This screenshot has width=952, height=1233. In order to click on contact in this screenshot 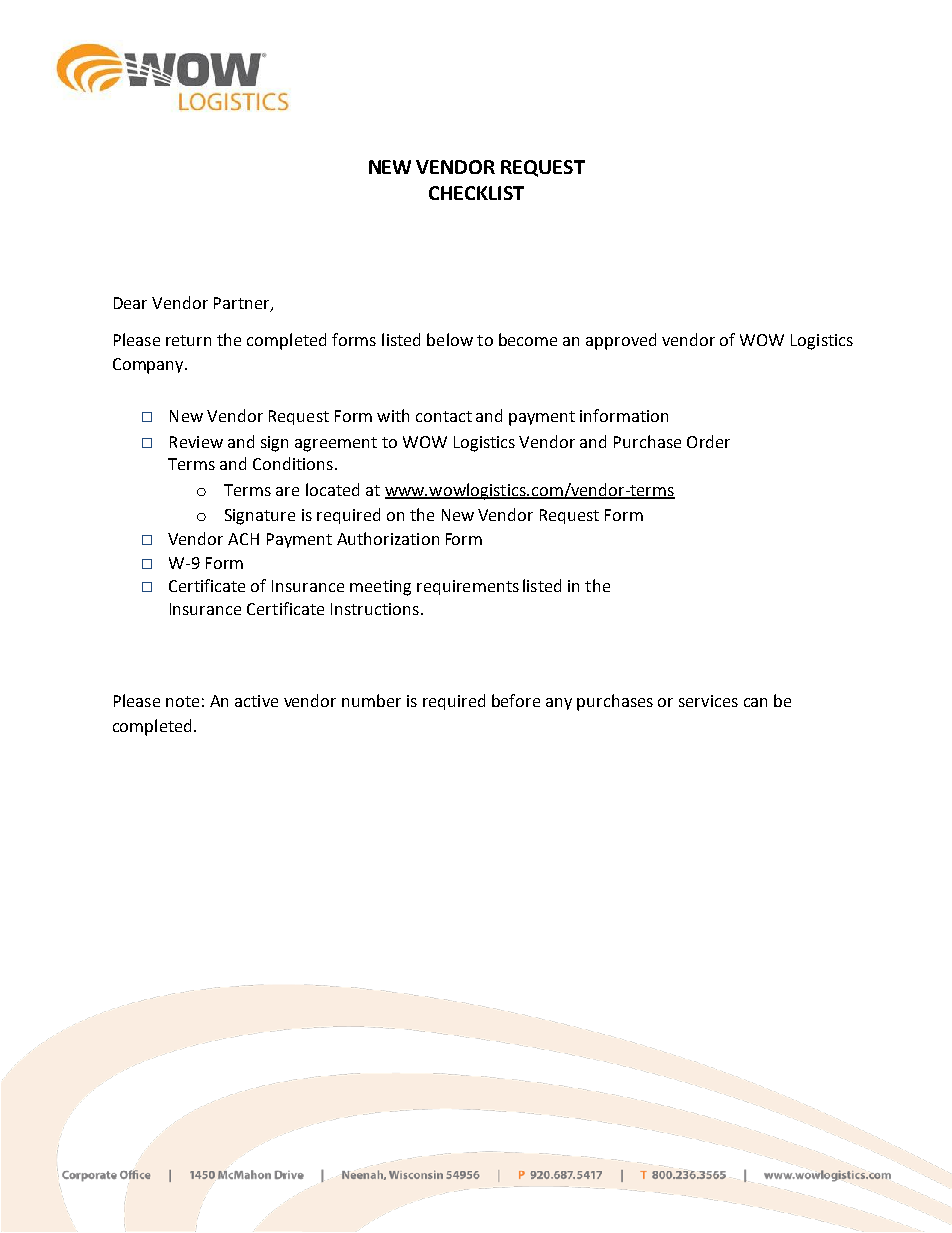, I will do `click(444, 416)`.
